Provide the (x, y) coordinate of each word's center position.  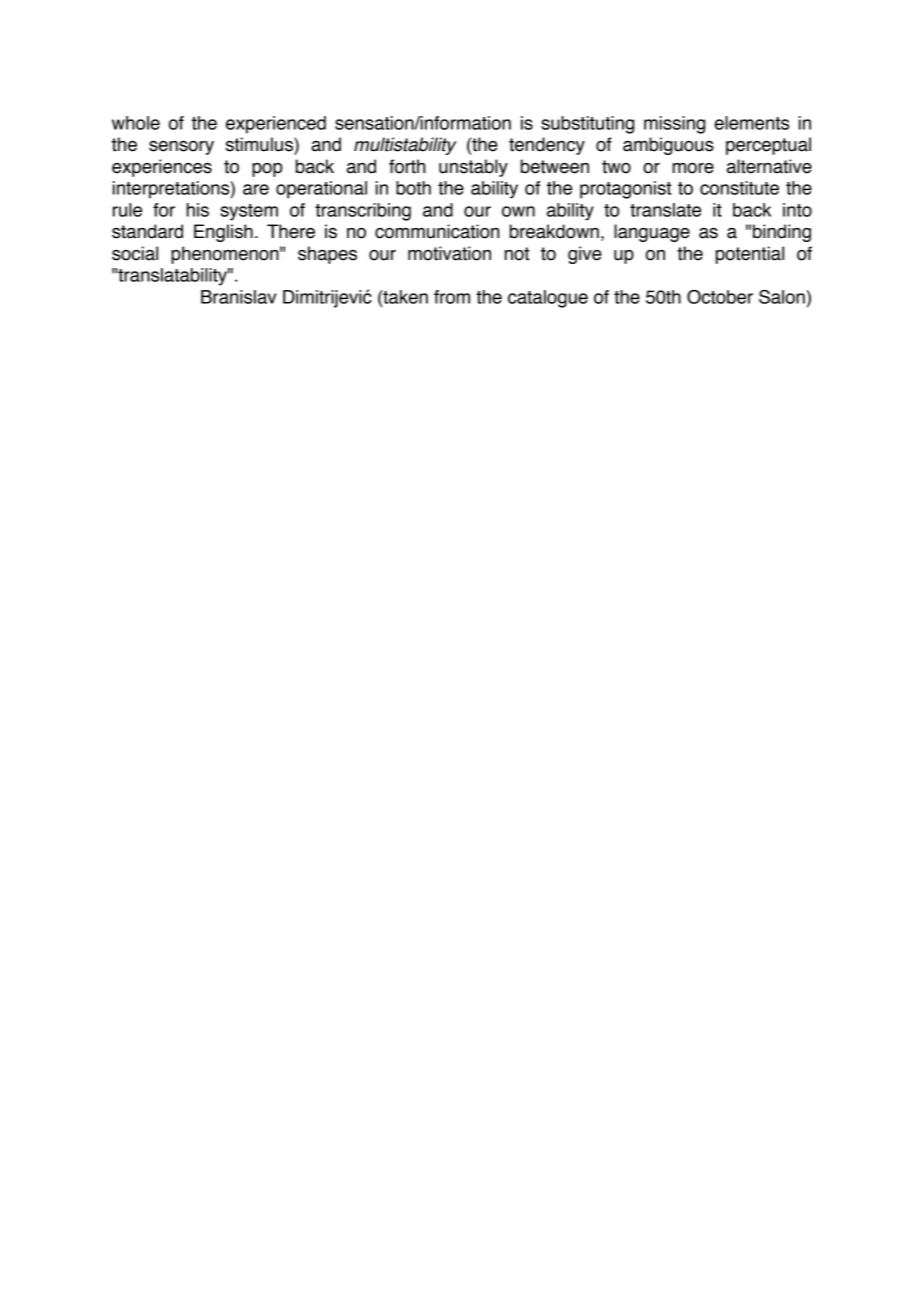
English (223, 233)
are (256, 189)
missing (674, 125)
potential (750, 255)
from (452, 297)
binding (782, 233)
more (693, 168)
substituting (587, 125)
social (135, 253)
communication (437, 231)
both (413, 188)
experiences (162, 168)
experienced (276, 125)
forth (407, 166)
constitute (739, 188)
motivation (449, 253)
